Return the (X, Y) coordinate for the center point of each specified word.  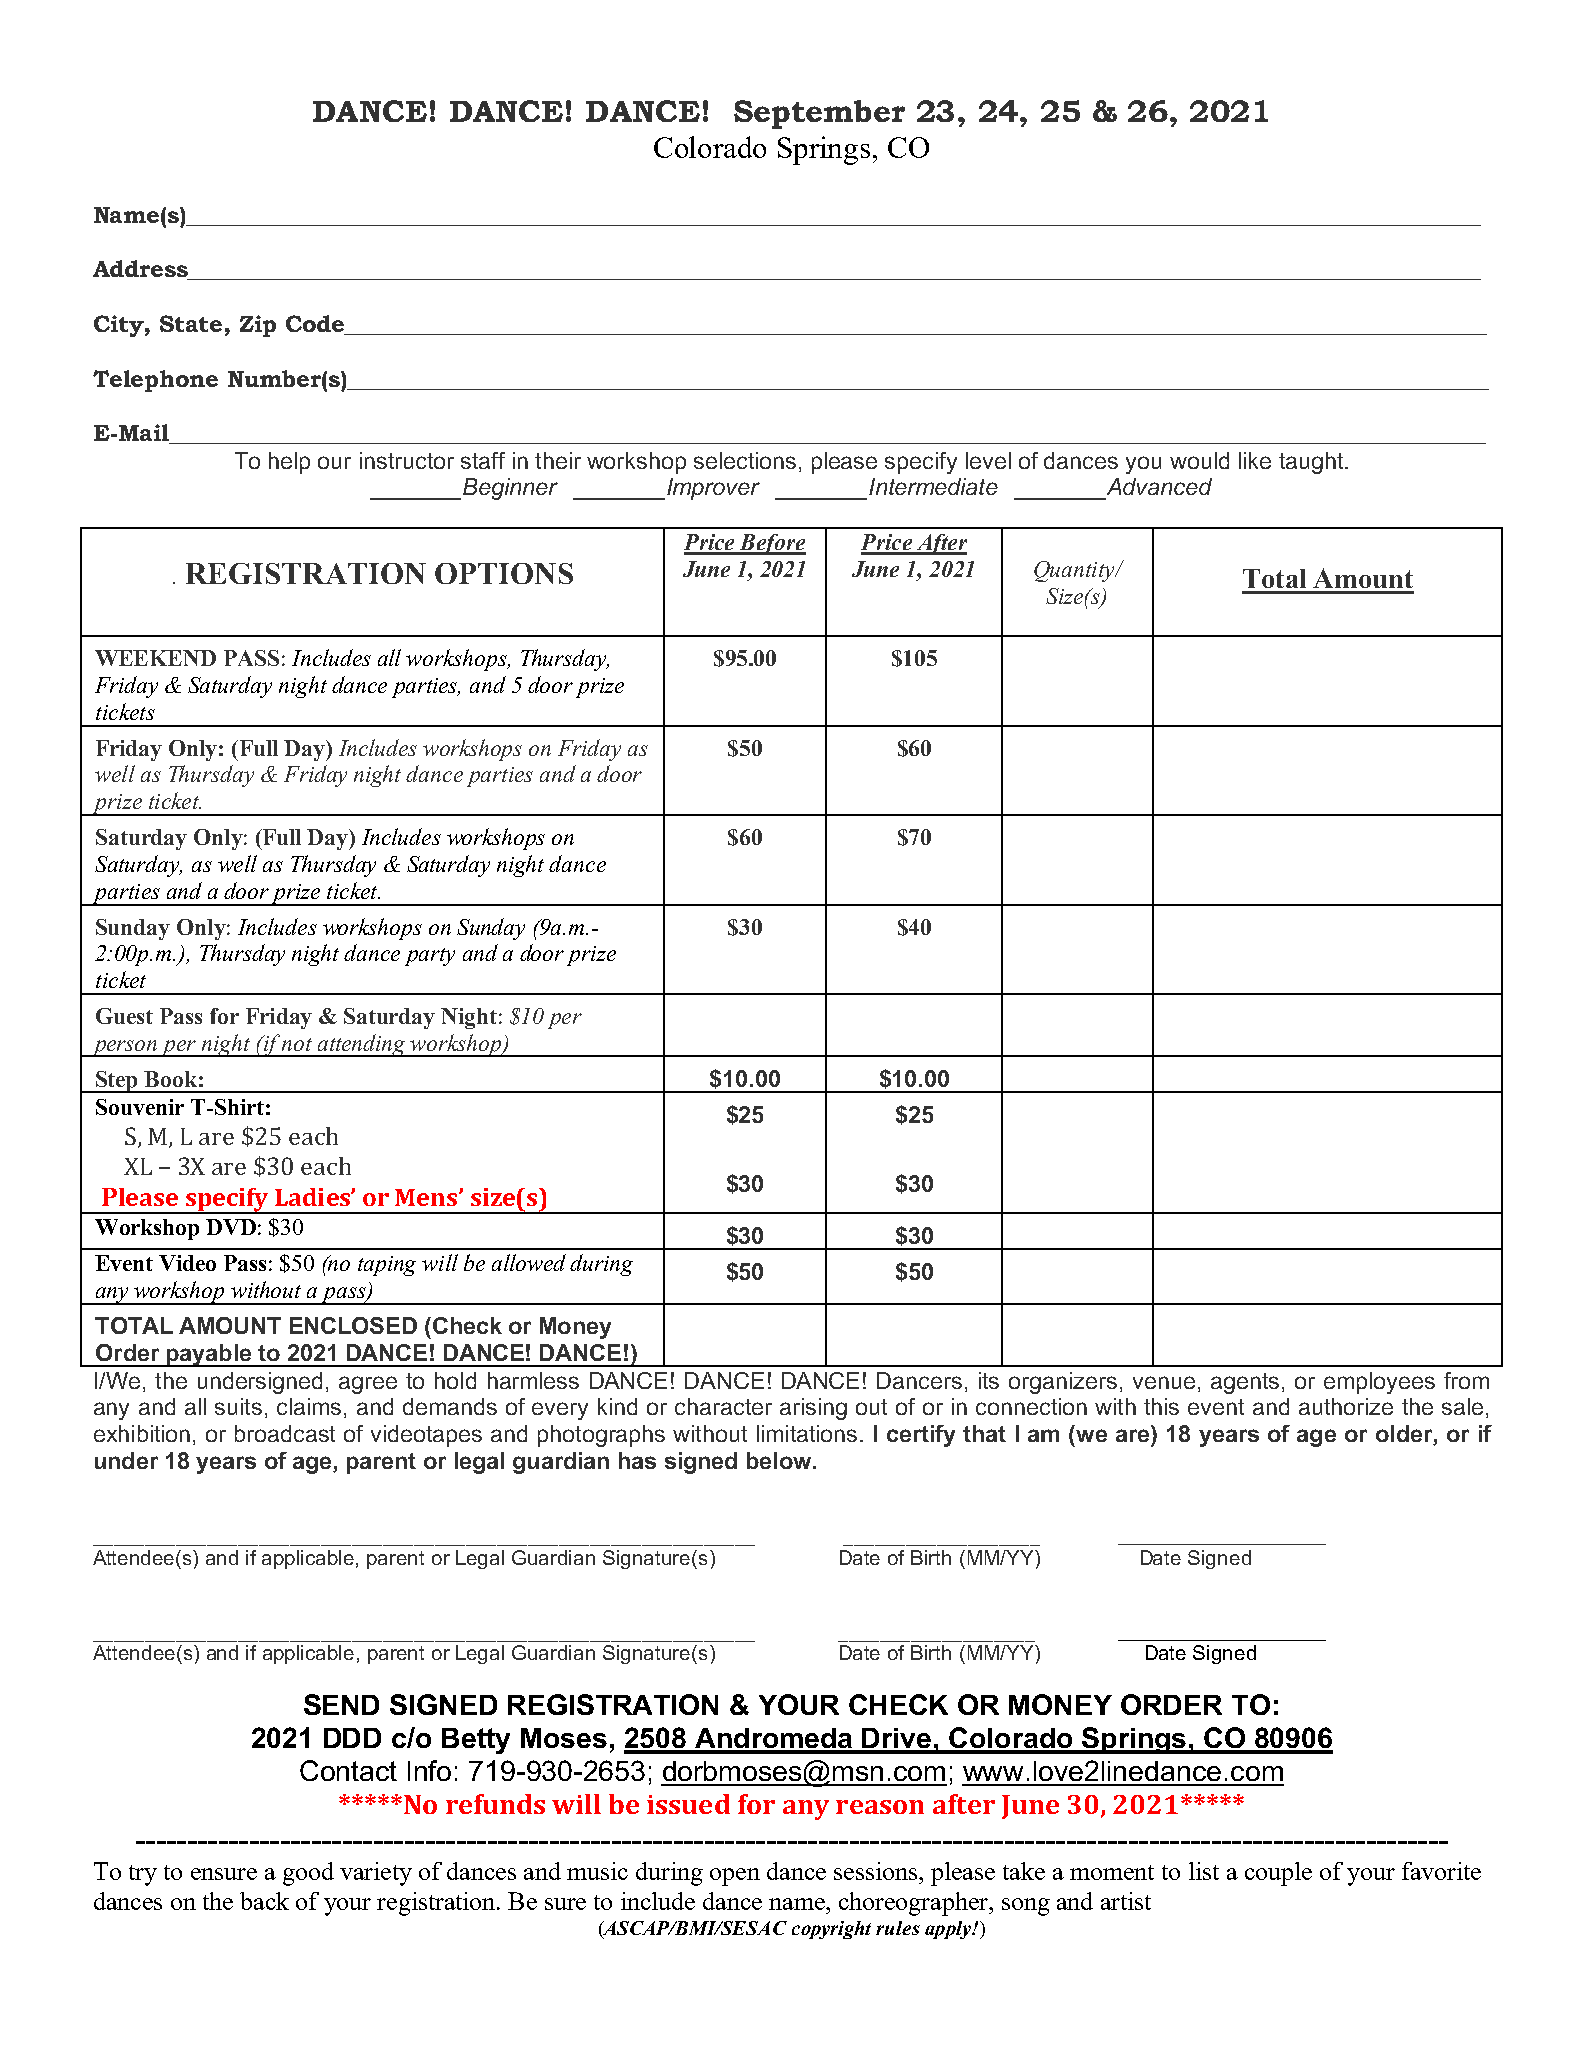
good (308, 1874)
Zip (258, 326)
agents (1245, 1383)
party (430, 957)
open (735, 1877)
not (297, 1044)
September (819, 114)
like (1255, 460)
